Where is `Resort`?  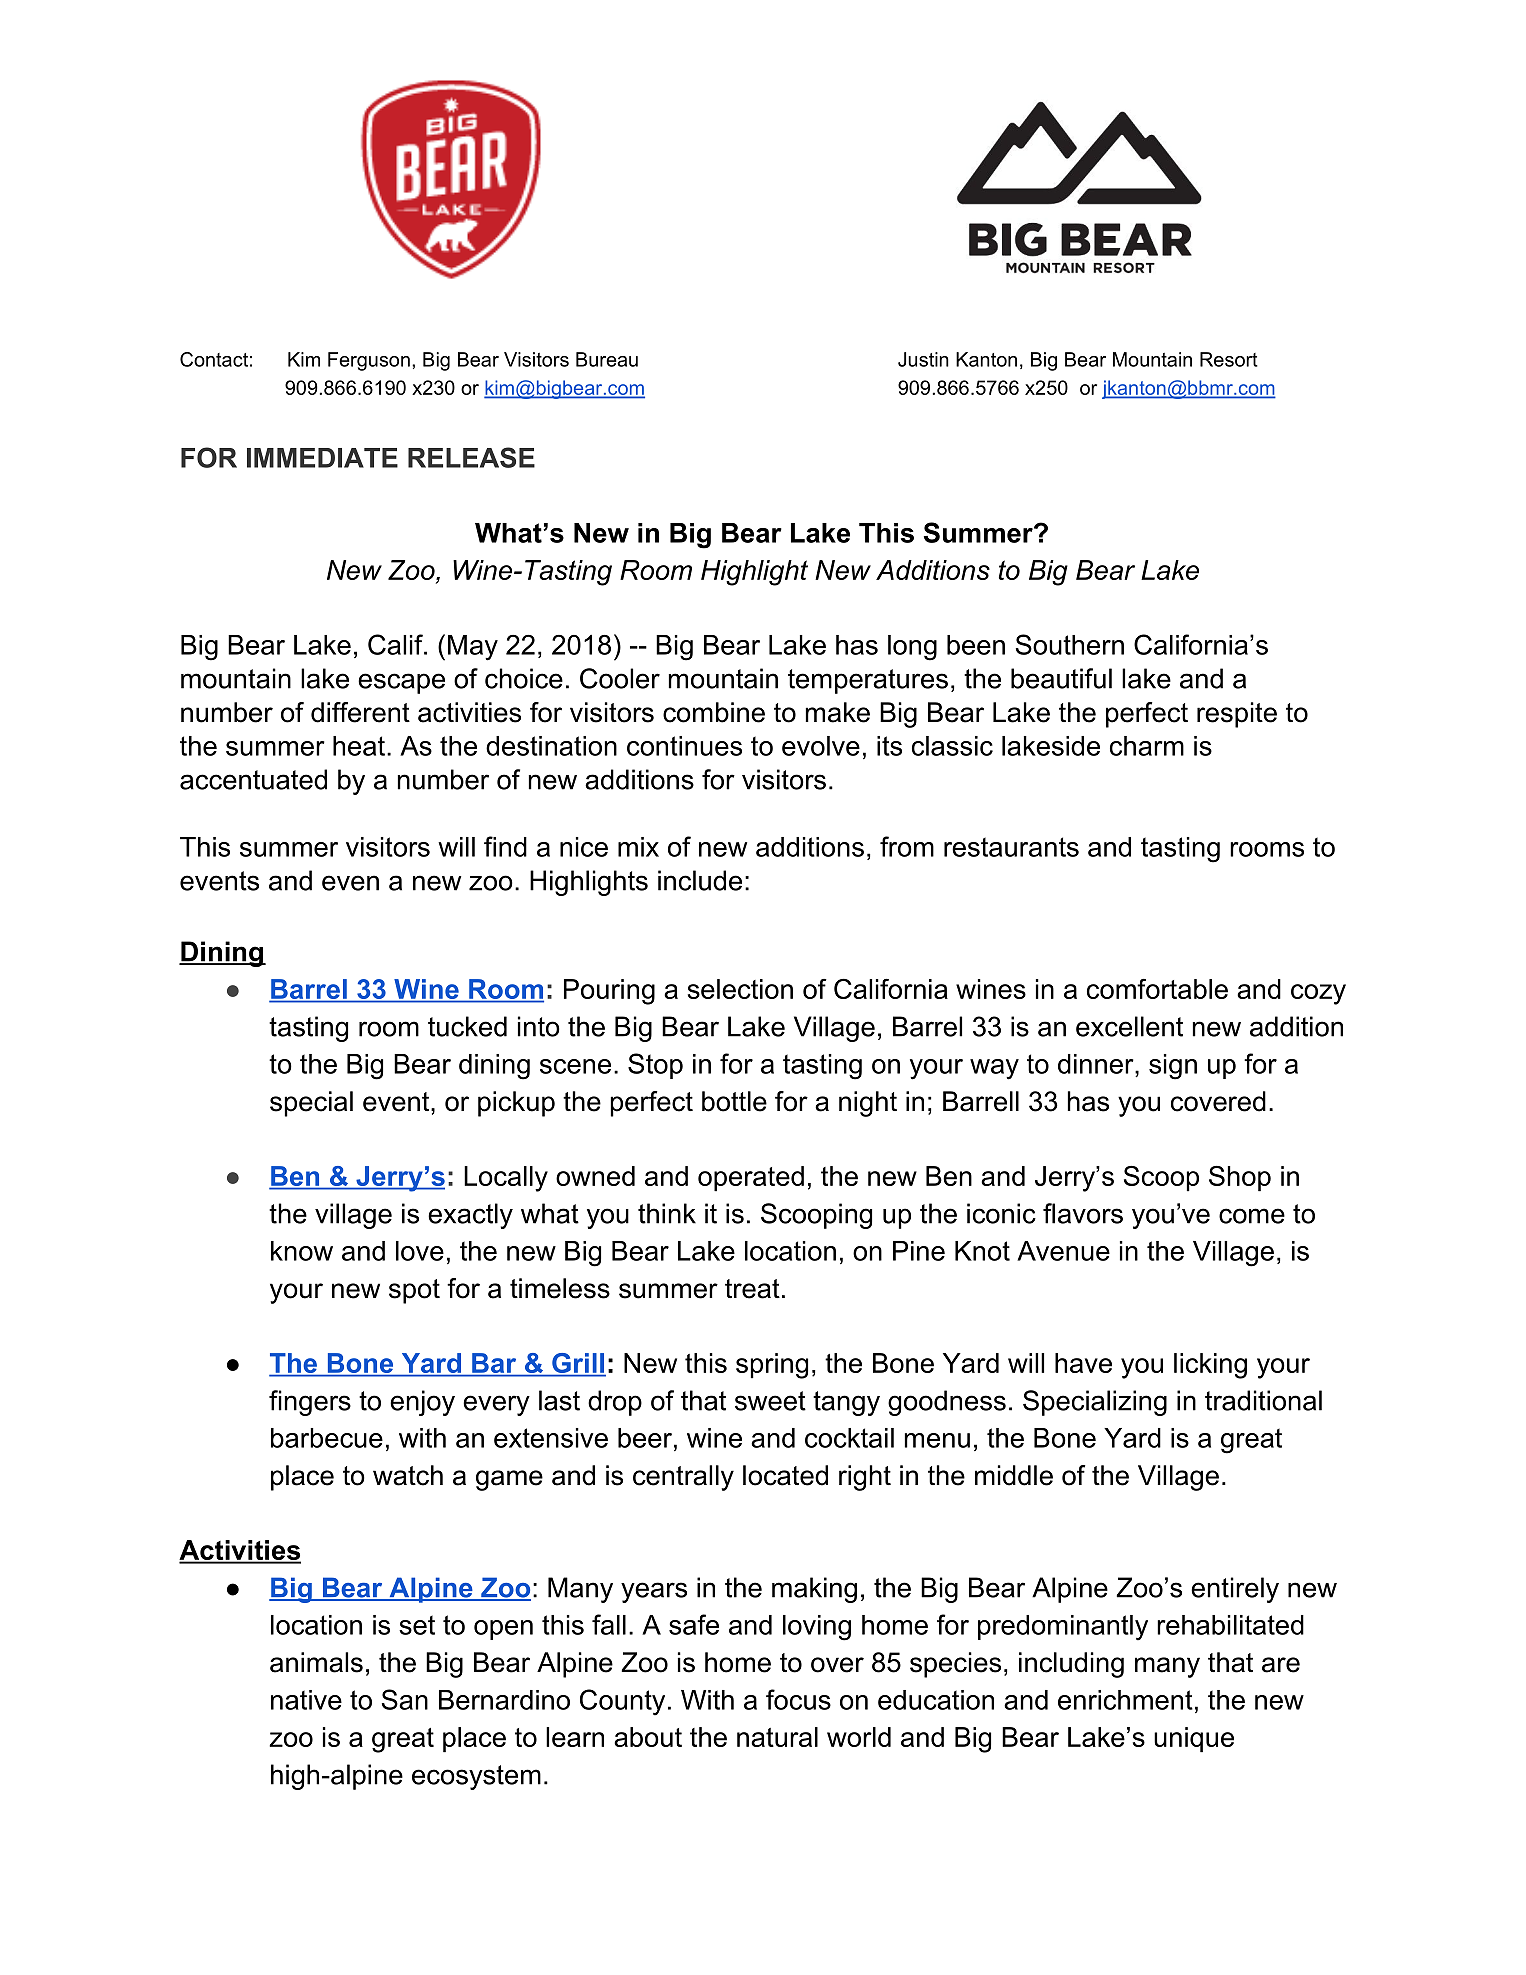
Resort is located at coordinates (1229, 359).
